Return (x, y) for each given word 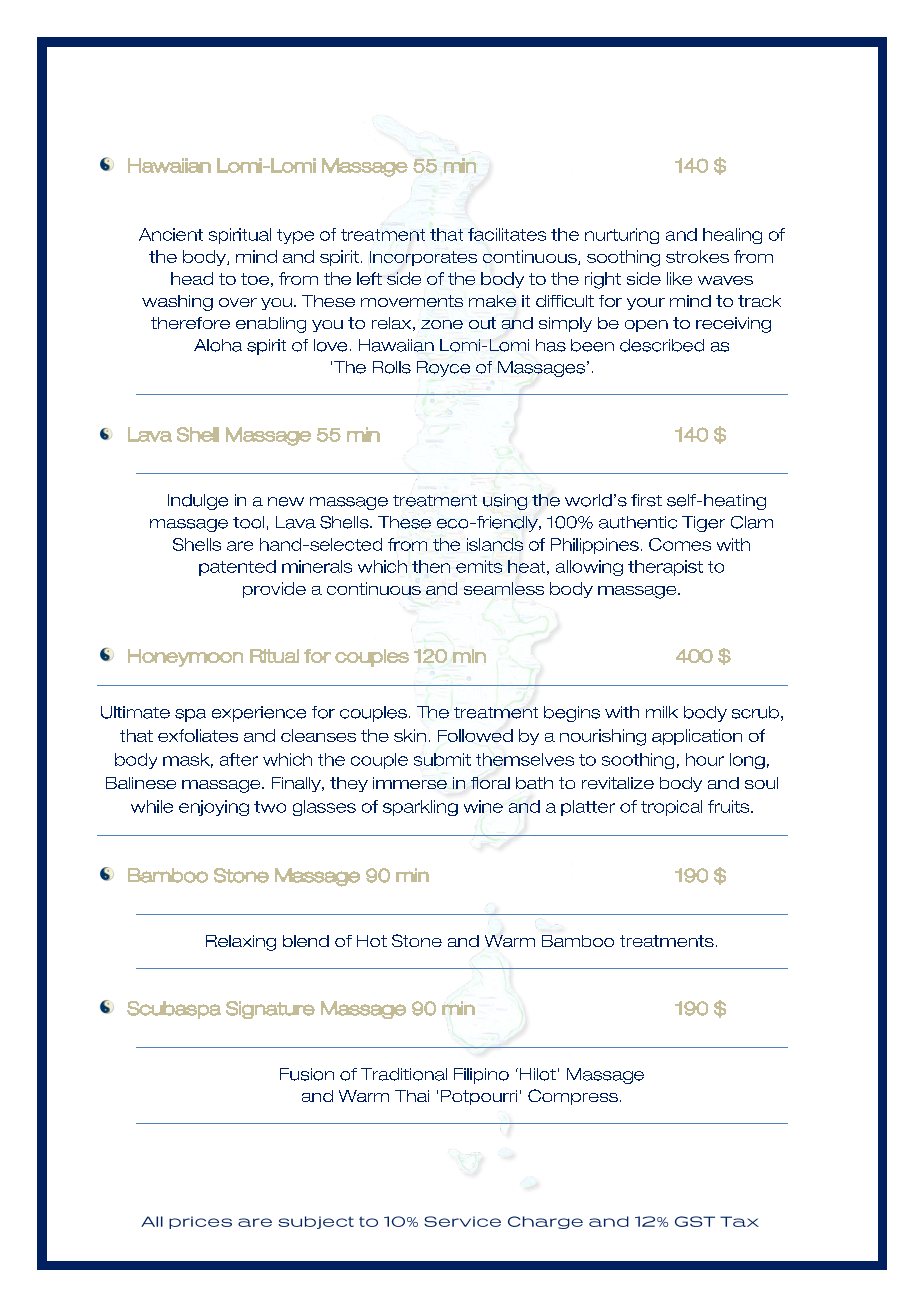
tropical (671, 808)
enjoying (214, 808)
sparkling (420, 808)
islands (495, 544)
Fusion (307, 1074)
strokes (697, 256)
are (240, 546)
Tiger (703, 524)
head (192, 278)
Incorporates (423, 258)
